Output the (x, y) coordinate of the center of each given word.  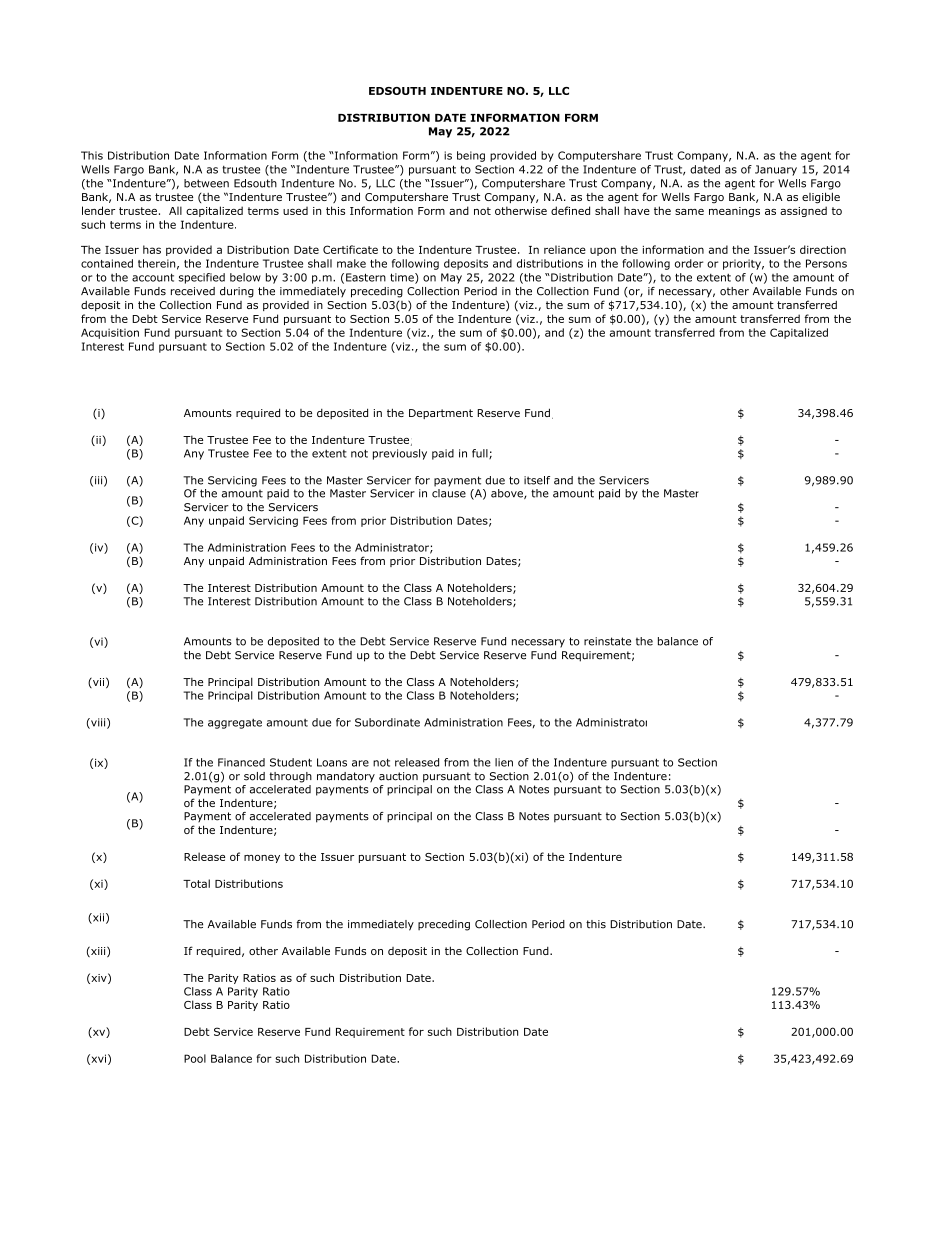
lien (504, 762)
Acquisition (110, 333)
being (471, 156)
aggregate (235, 724)
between (206, 183)
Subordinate (387, 722)
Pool (195, 1058)
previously (400, 454)
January (776, 170)
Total (196, 883)
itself (537, 480)
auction (398, 776)
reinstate (607, 641)
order (689, 263)
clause (449, 493)
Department (441, 414)
